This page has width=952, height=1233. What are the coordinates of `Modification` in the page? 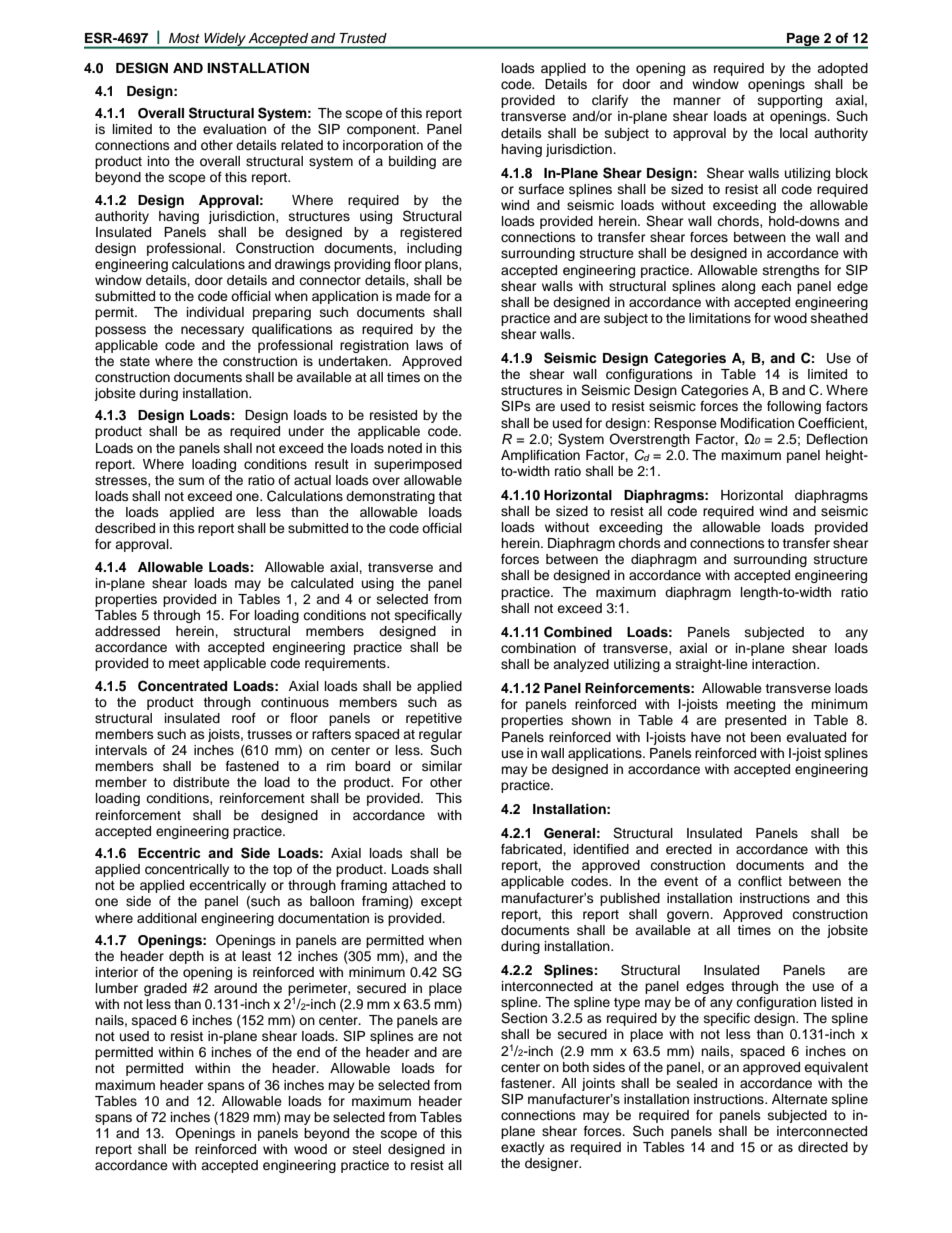 It's located at (757, 423).
